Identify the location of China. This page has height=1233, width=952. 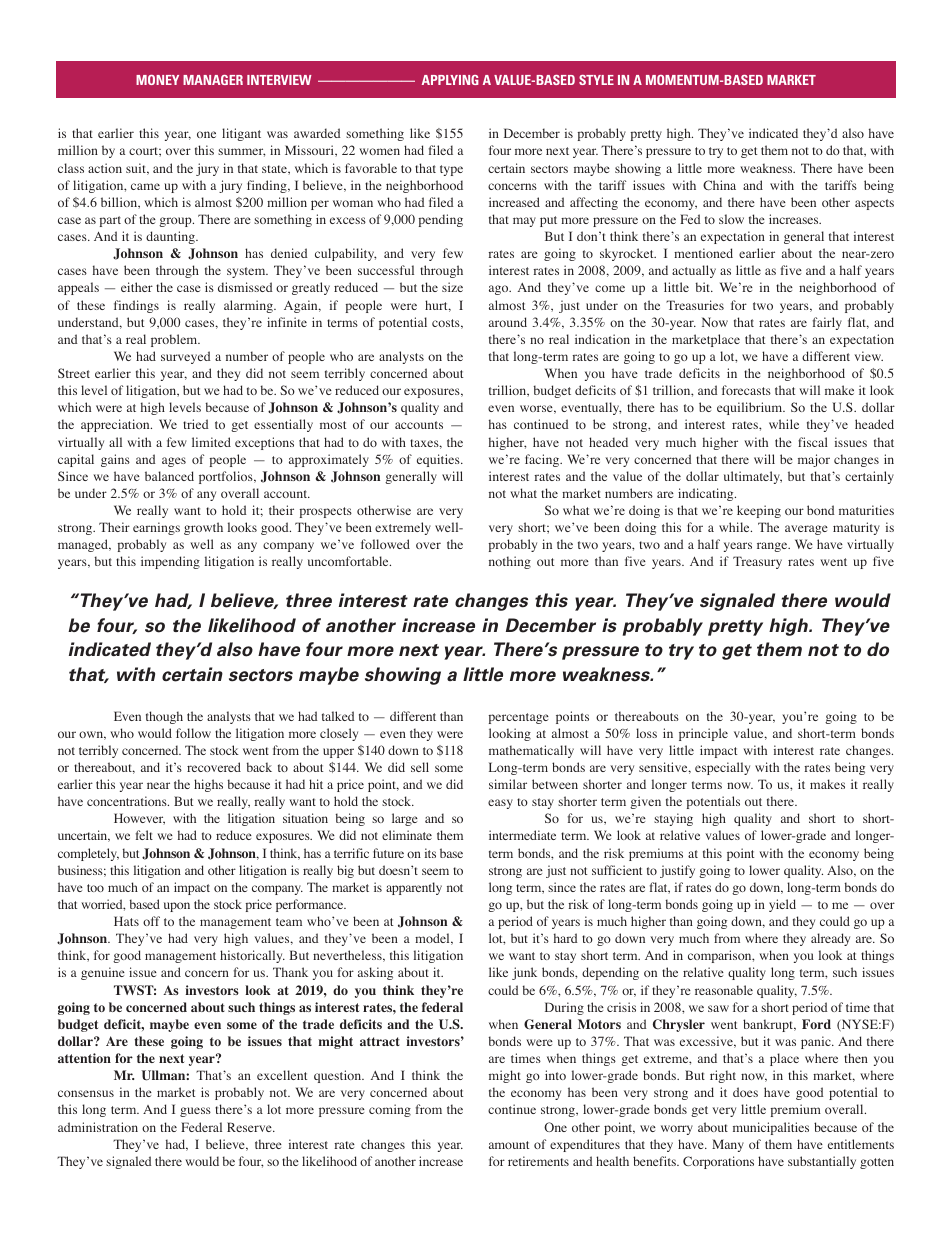
(719, 185).
